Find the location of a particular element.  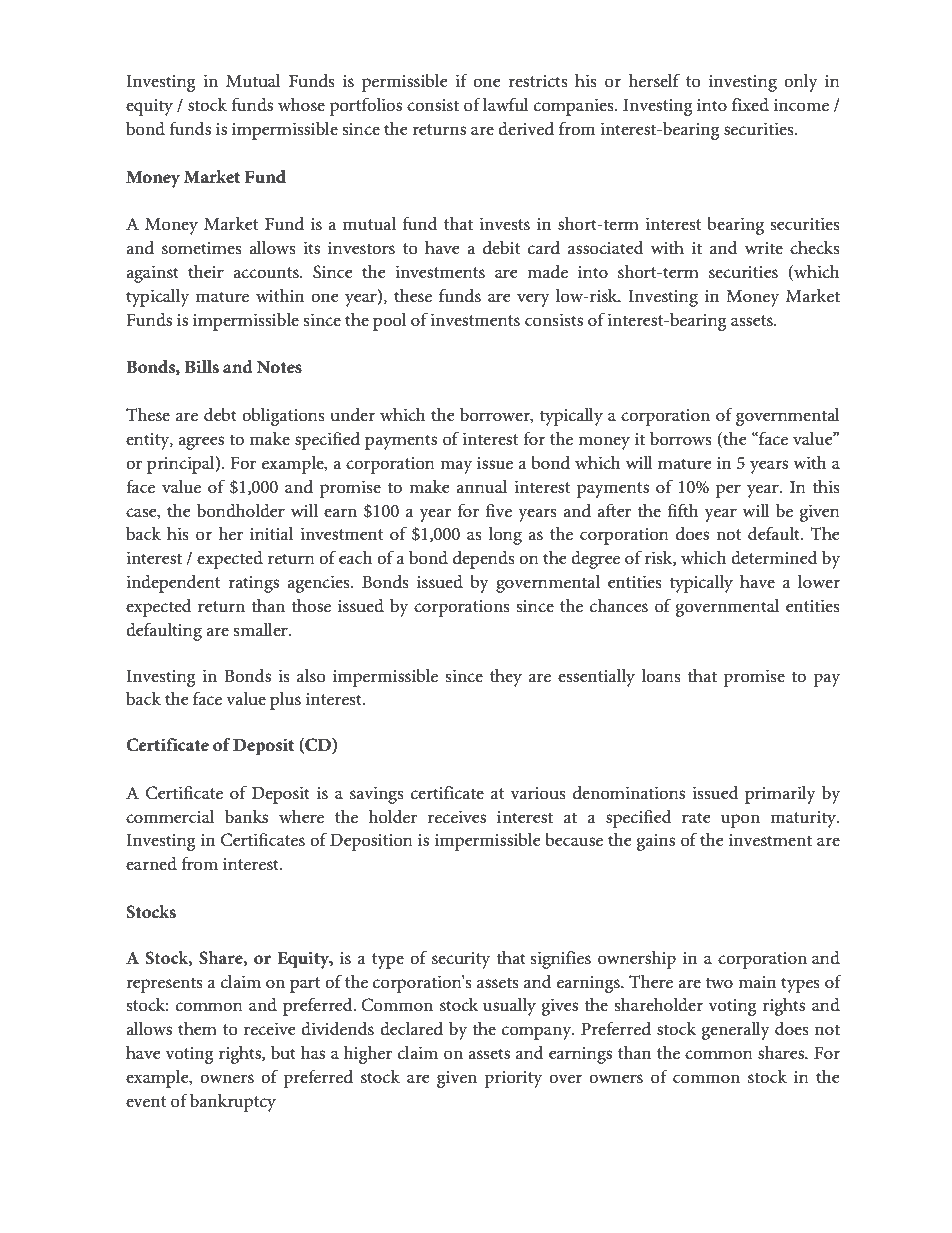

fixed is located at coordinates (750, 104).
